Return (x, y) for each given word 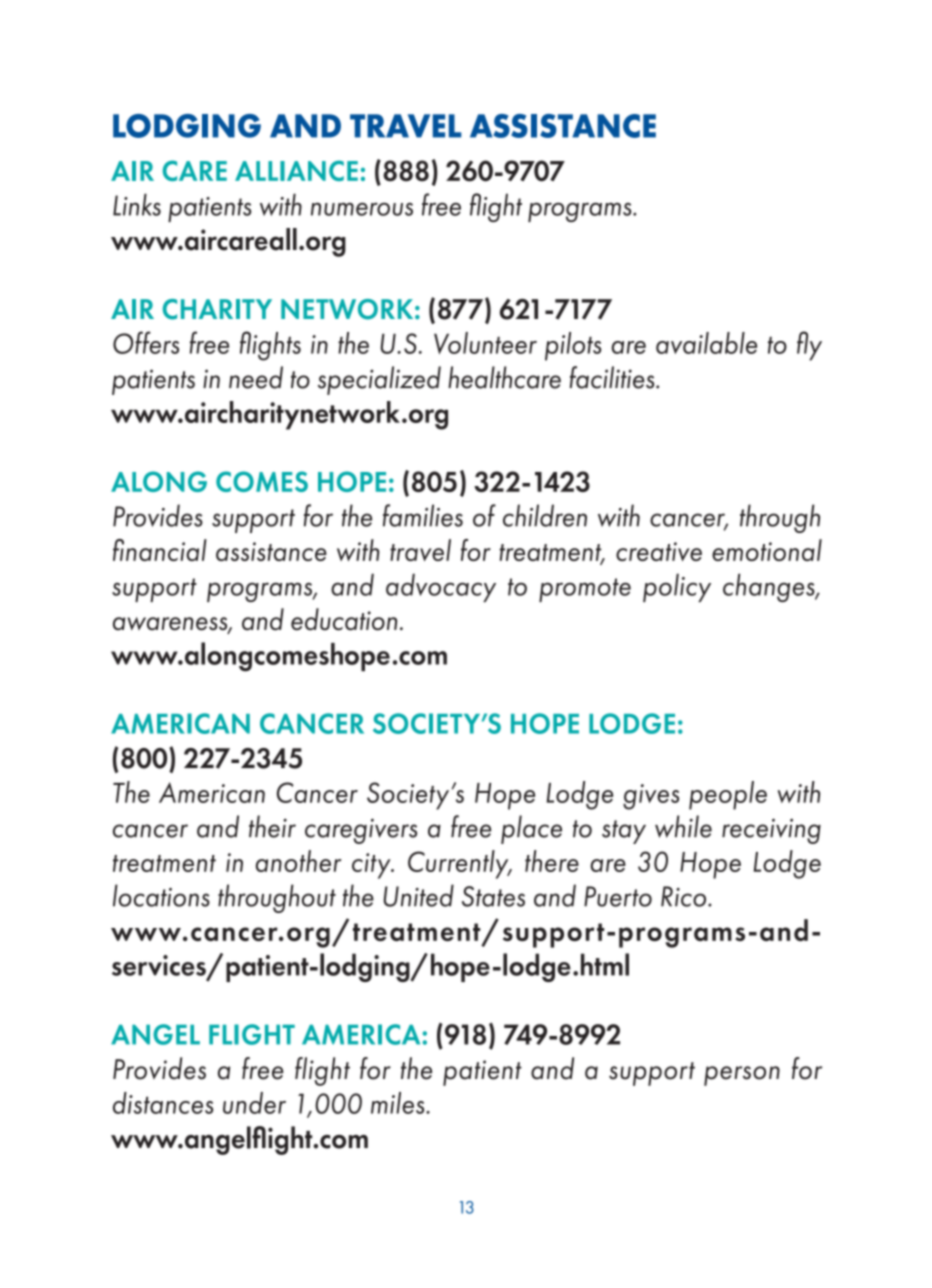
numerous (362, 209)
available (706, 343)
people (728, 795)
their (272, 826)
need (256, 377)
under (254, 1103)
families (423, 515)
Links (137, 204)
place (531, 829)
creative (659, 551)
